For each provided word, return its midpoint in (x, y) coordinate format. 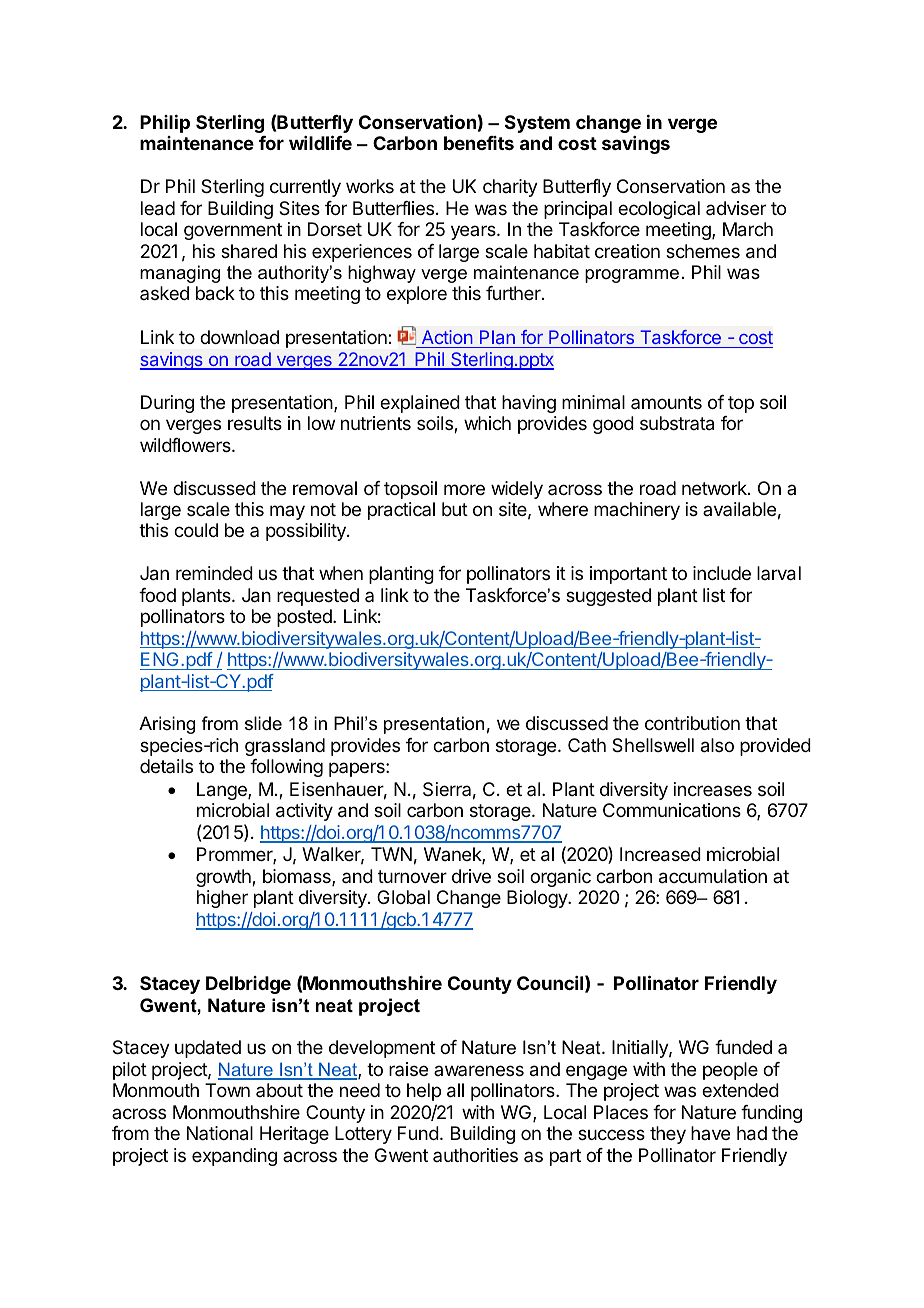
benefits (479, 143)
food (157, 595)
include (722, 573)
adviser (736, 208)
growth (224, 878)
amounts (666, 402)
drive (471, 876)
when (341, 573)
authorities (475, 1155)
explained (420, 404)
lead (158, 208)
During (167, 404)
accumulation (713, 876)
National (220, 1133)
